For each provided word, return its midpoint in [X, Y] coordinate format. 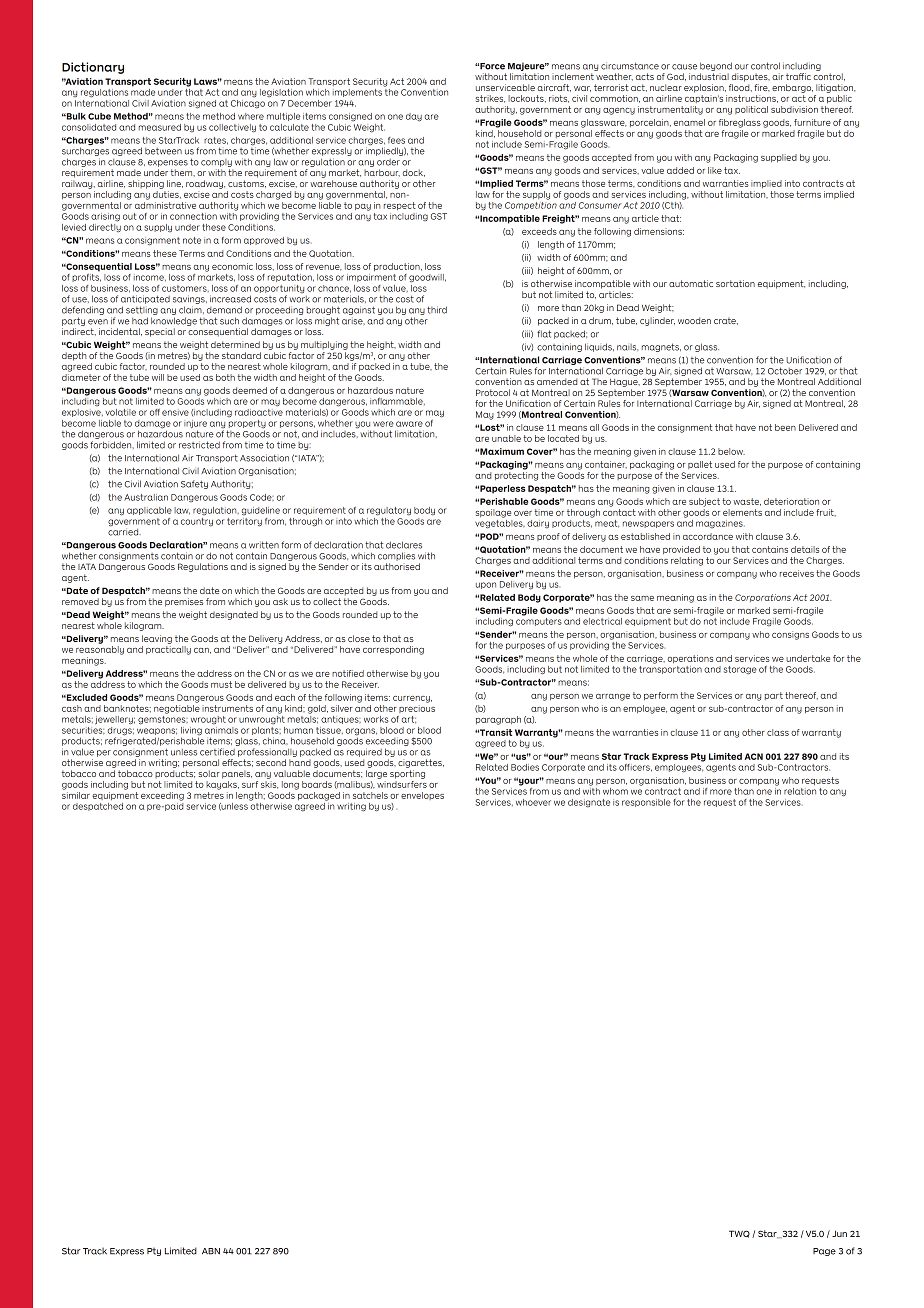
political [751, 110]
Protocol [493, 392]
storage [740, 670]
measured [160, 127]
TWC [739, 1234]
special [160, 332]
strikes [490, 99]
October [785, 371]
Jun [839, 1234]
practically [168, 650]
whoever [533, 802]
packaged [319, 796]
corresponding [393, 650]
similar [76, 795]
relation [800, 791]
